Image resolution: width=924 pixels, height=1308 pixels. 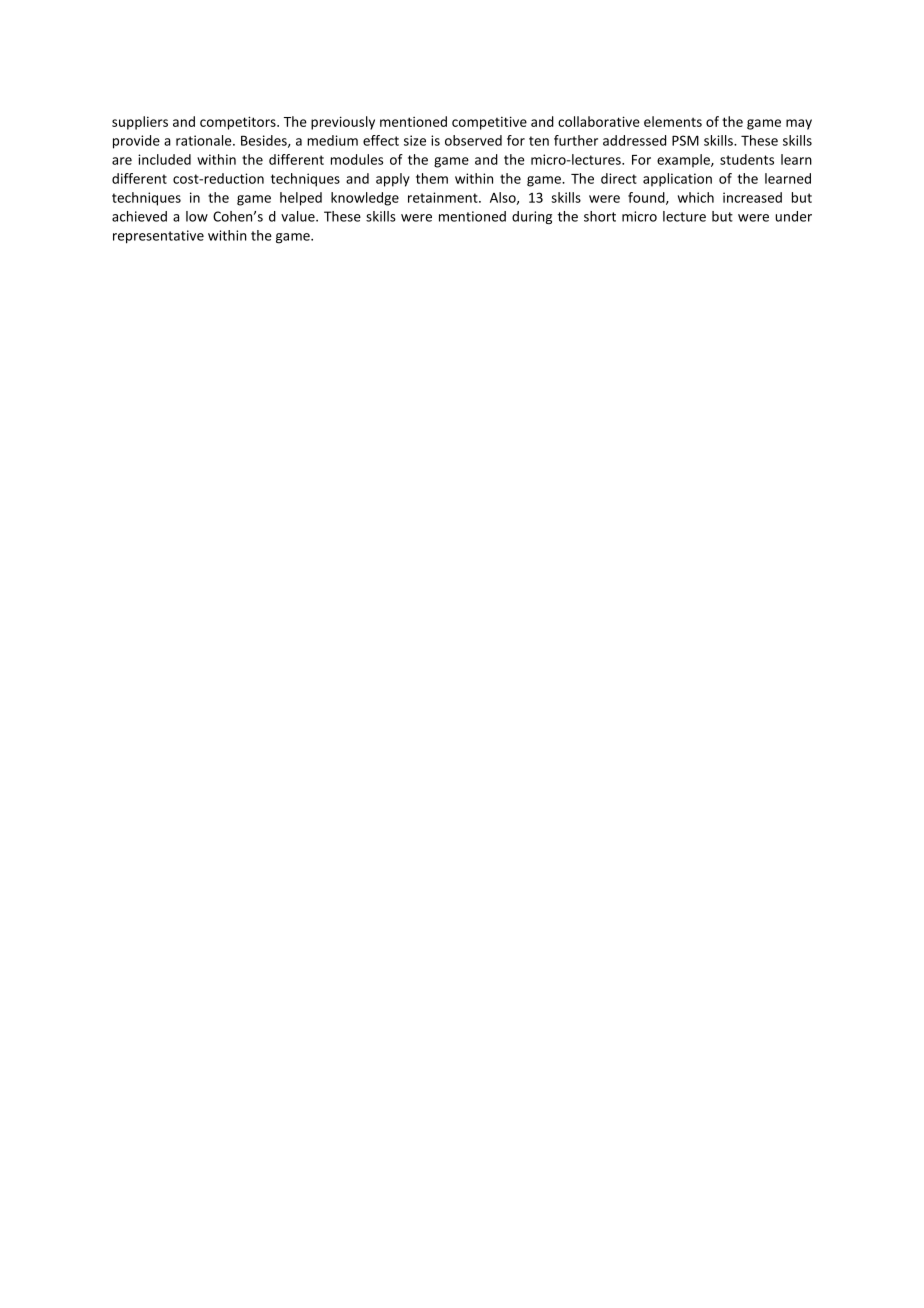 What do you see at coordinates (393, 180) in the screenshot?
I see `apply` at bounding box center [393, 180].
